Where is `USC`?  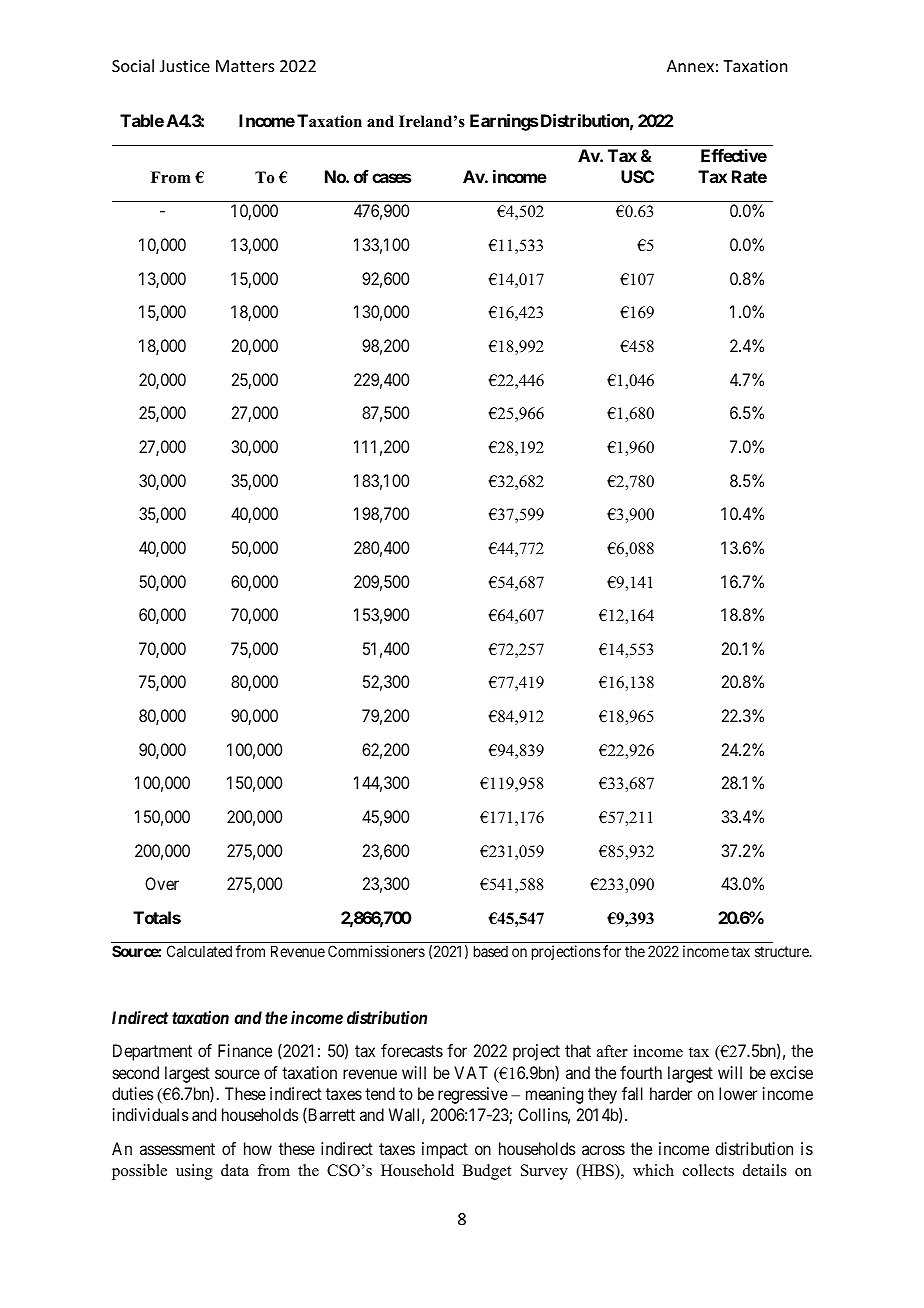
USC is located at coordinates (637, 176).
